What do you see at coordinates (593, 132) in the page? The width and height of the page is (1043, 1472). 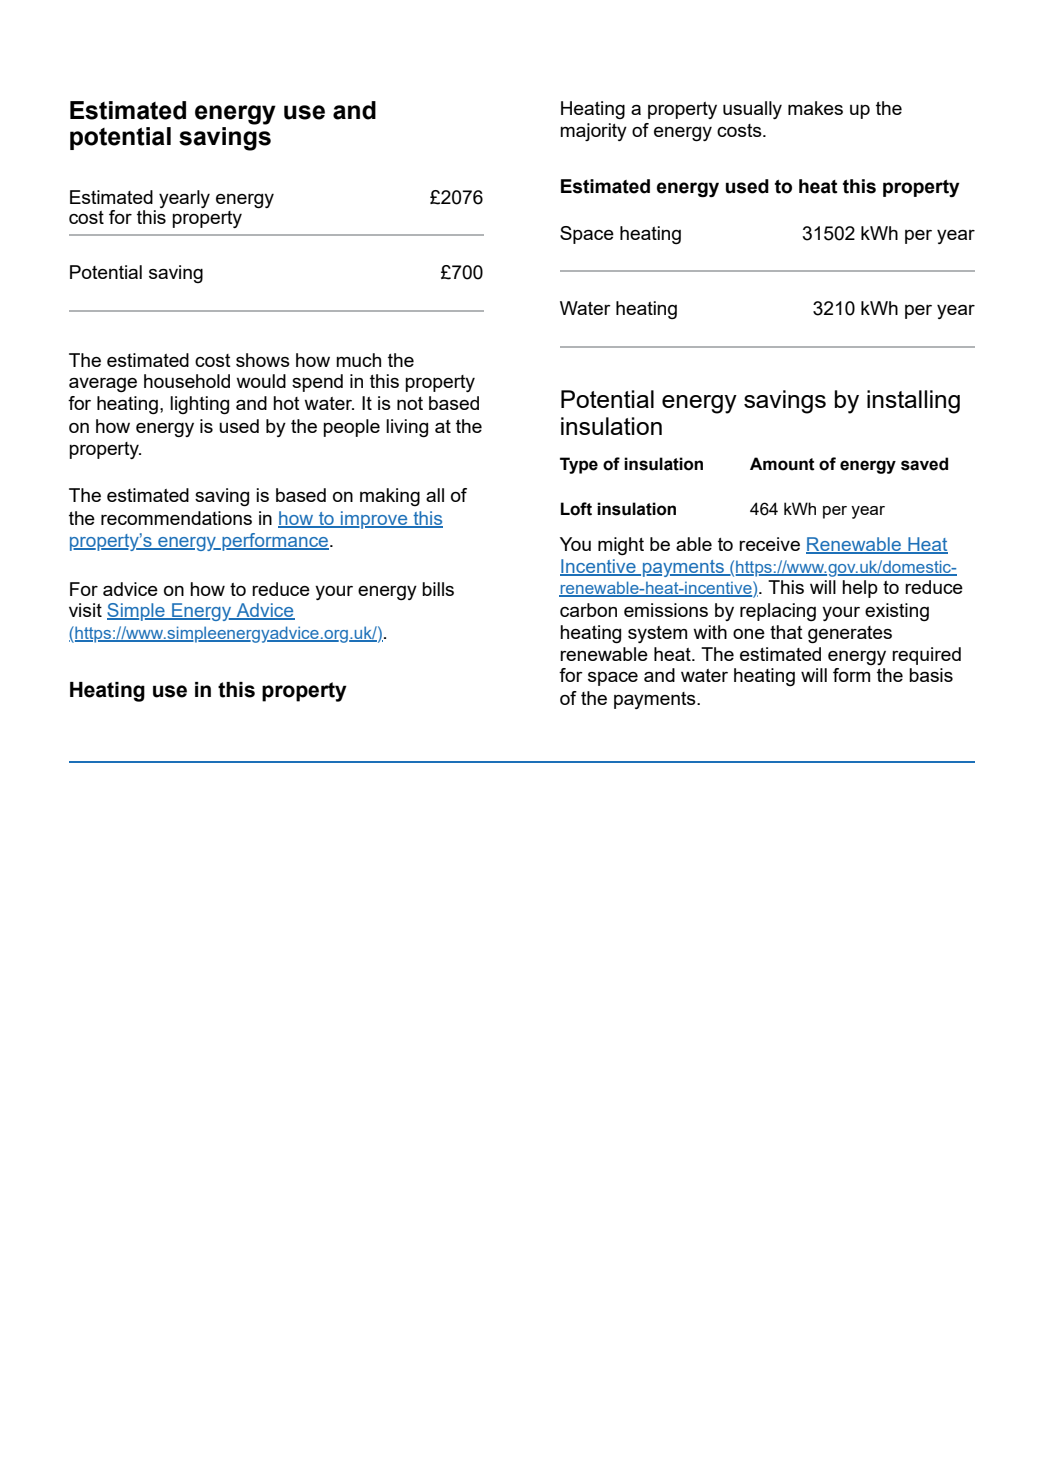 I see `majority` at bounding box center [593, 132].
